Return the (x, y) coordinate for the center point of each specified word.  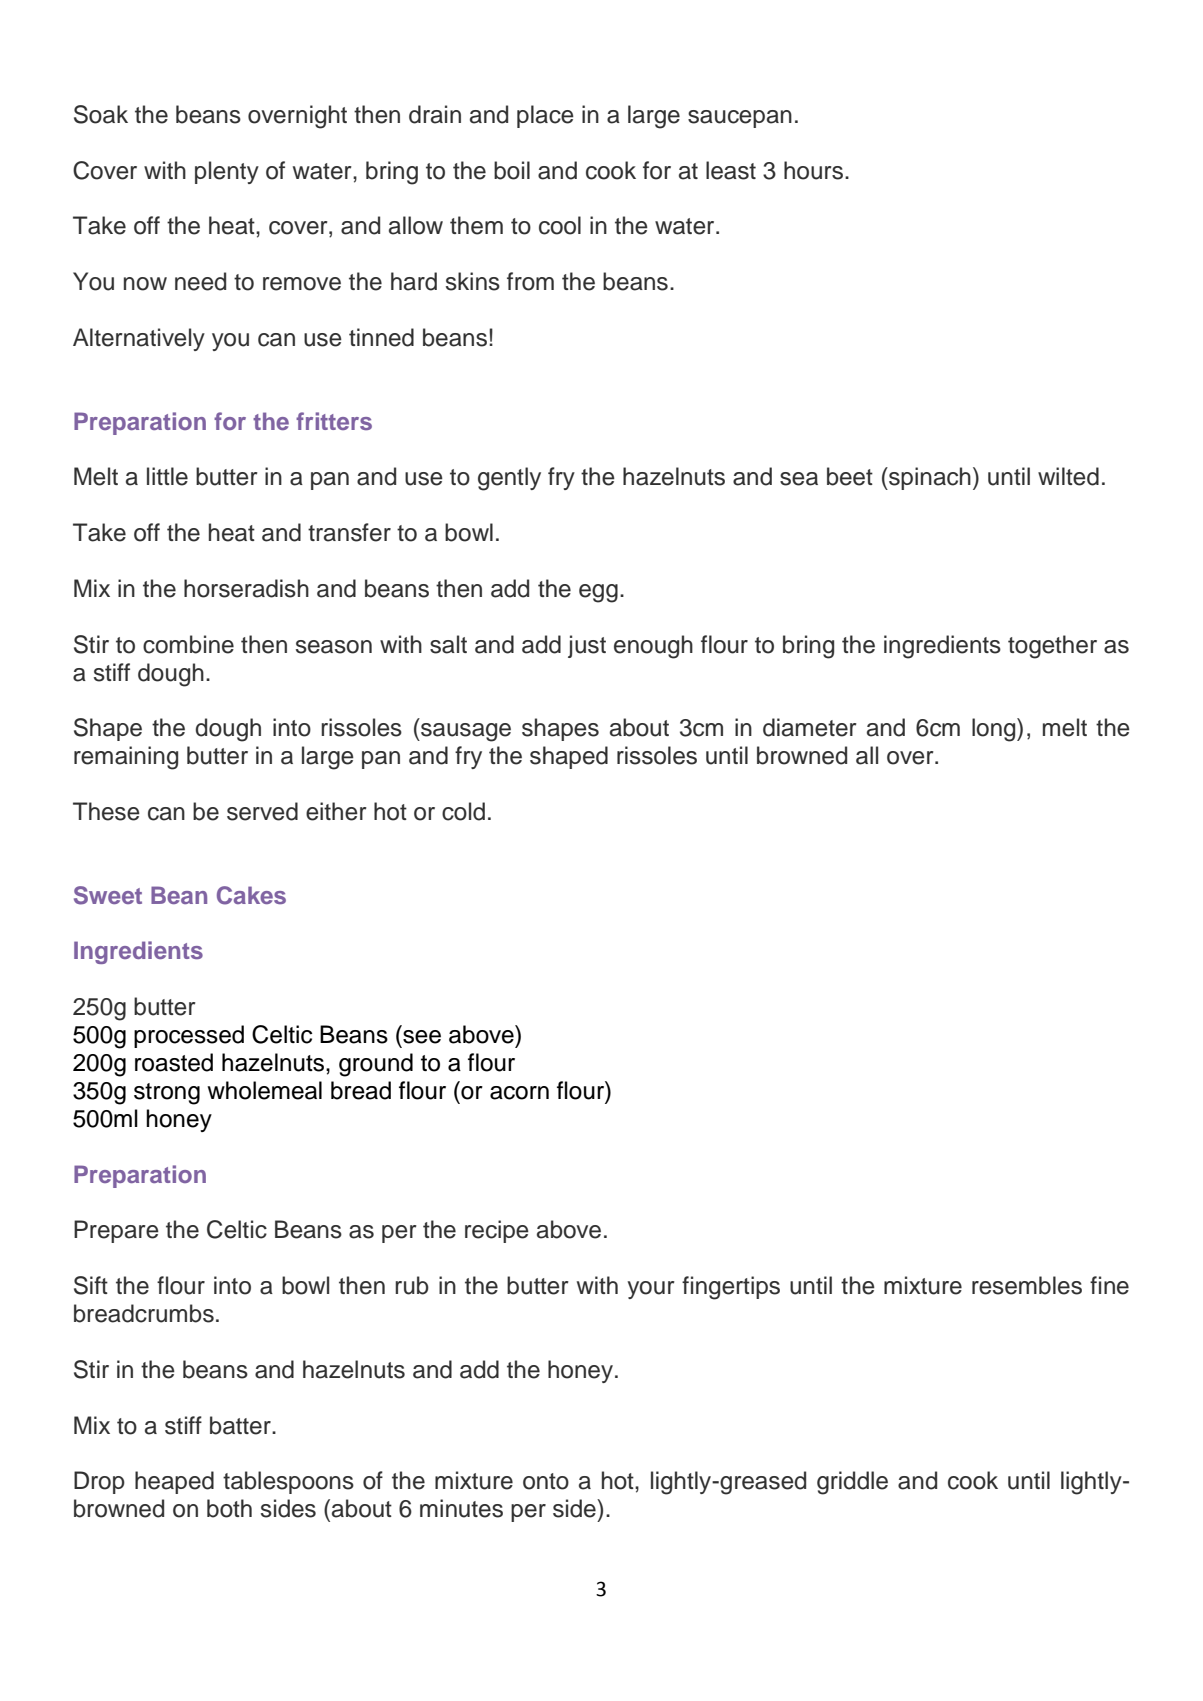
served (262, 811)
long (995, 730)
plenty (227, 172)
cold (463, 811)
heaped (174, 1482)
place (545, 116)
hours (813, 170)
